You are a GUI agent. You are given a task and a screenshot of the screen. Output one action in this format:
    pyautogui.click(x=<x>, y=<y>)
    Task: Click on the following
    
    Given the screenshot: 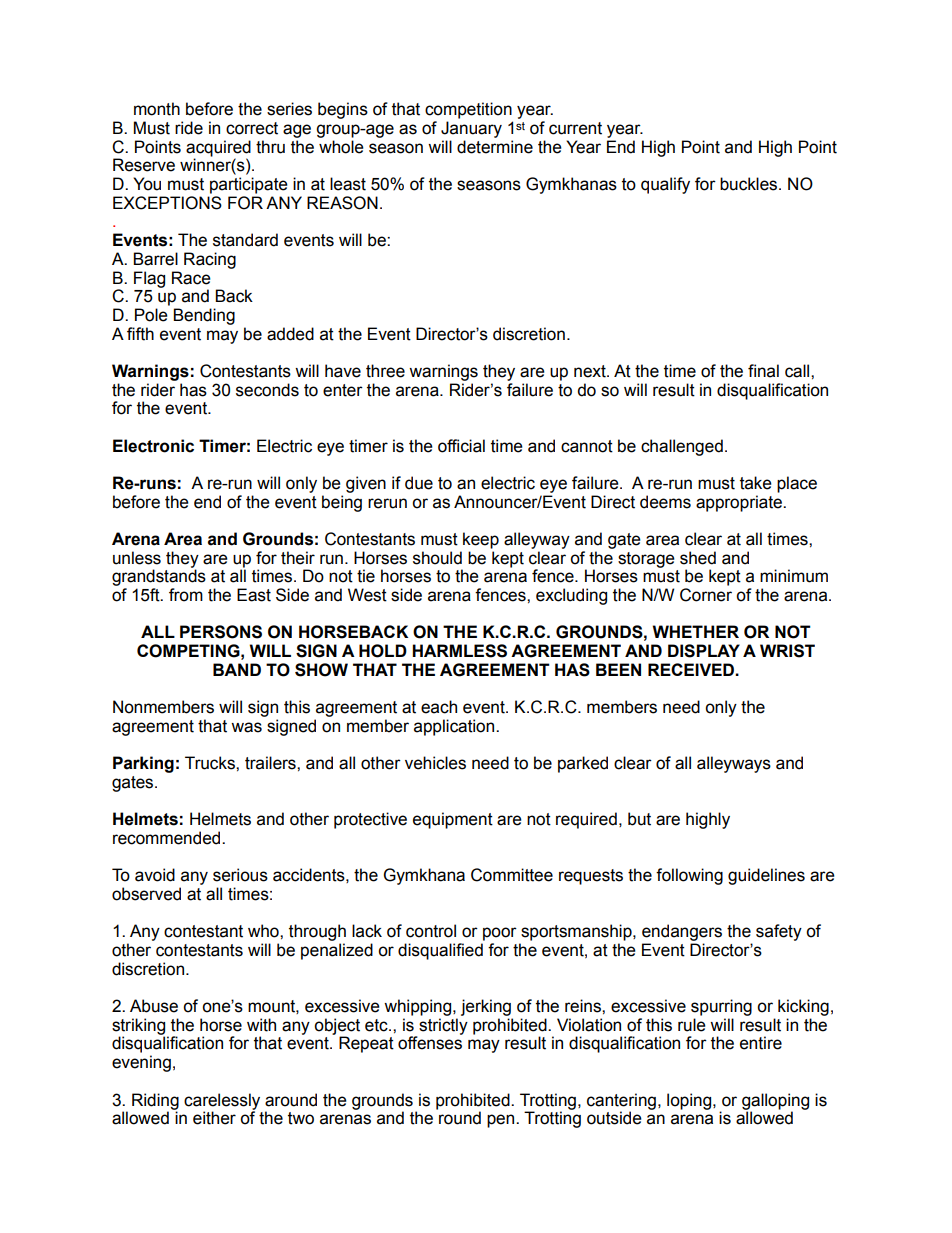 What is the action you would take?
    pyautogui.click(x=689, y=876)
